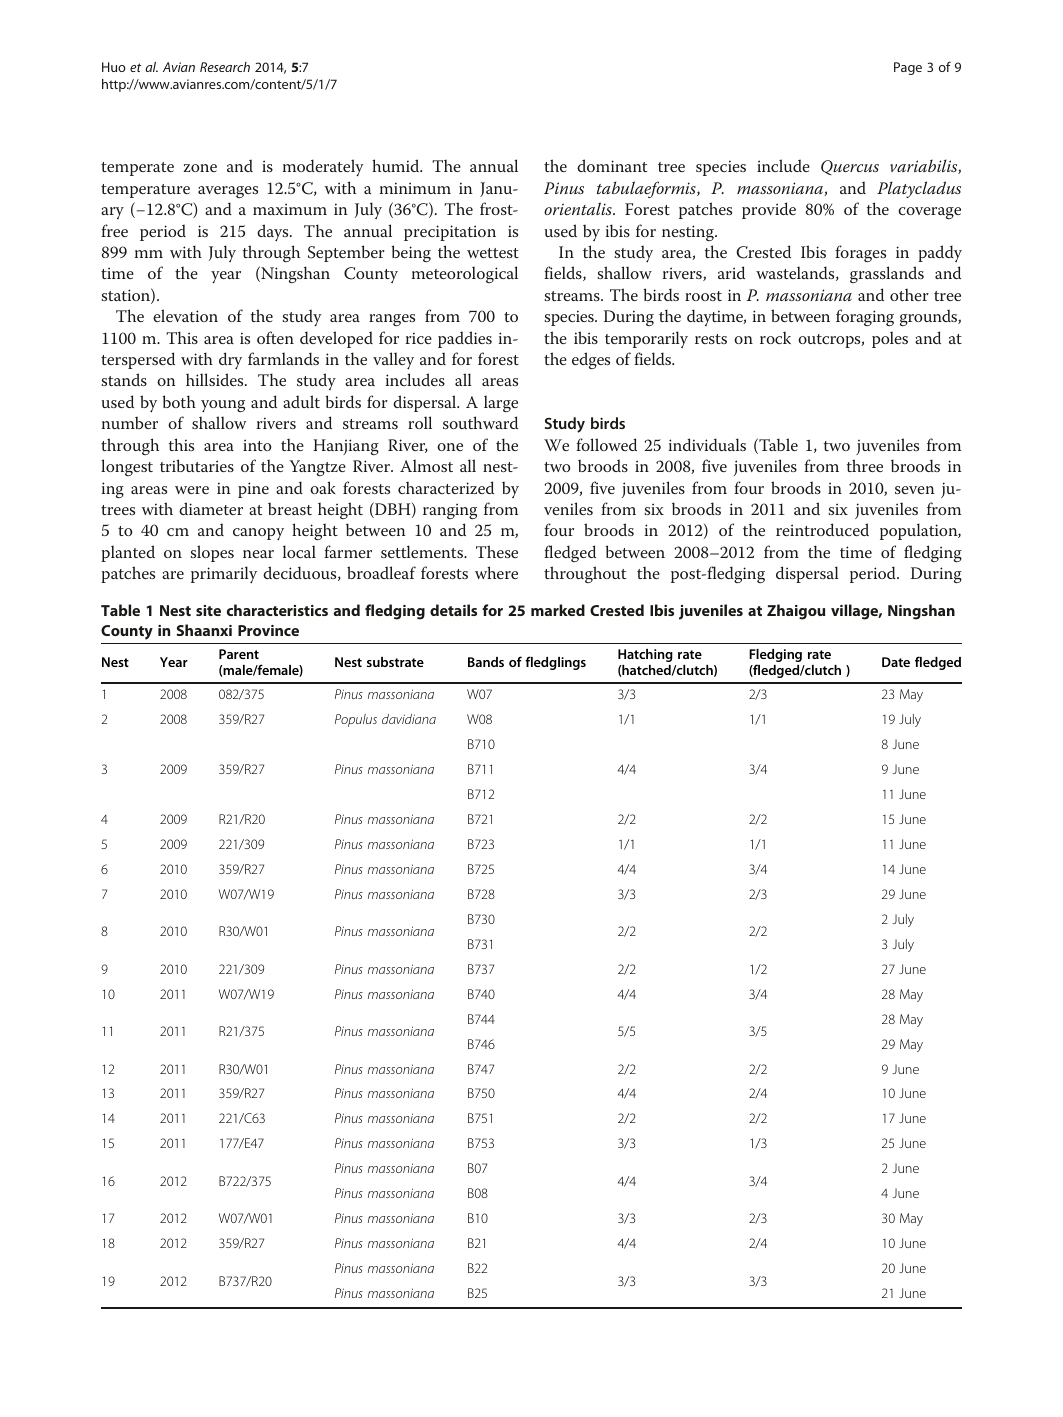 The height and width of the screenshot is (1417, 1063). What do you see at coordinates (225, 67) in the screenshot?
I see `Research` at bounding box center [225, 67].
